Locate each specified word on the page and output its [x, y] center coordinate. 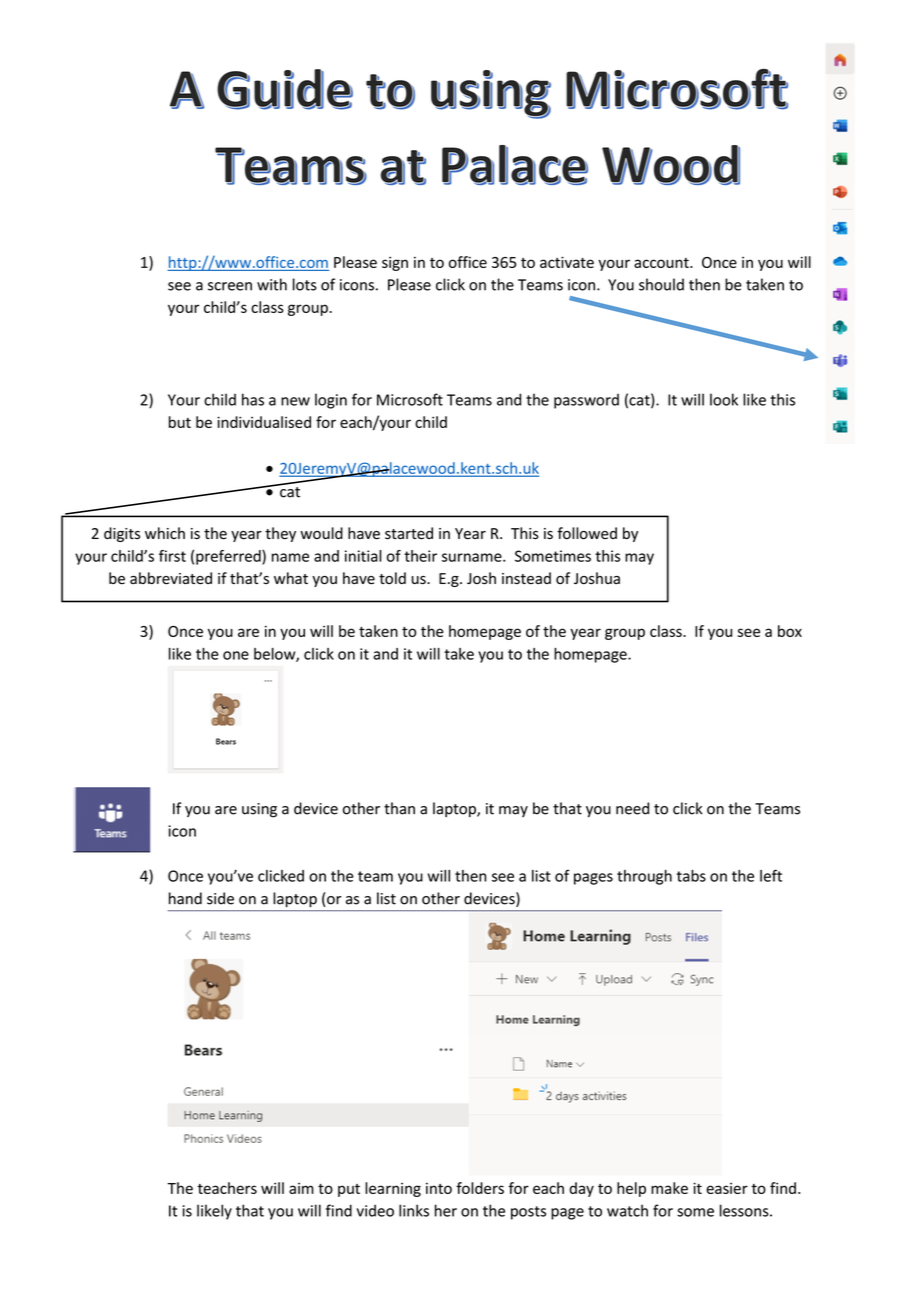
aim [301, 1188]
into [439, 1188]
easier [727, 1188]
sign [395, 263]
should [661, 284]
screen [230, 286]
